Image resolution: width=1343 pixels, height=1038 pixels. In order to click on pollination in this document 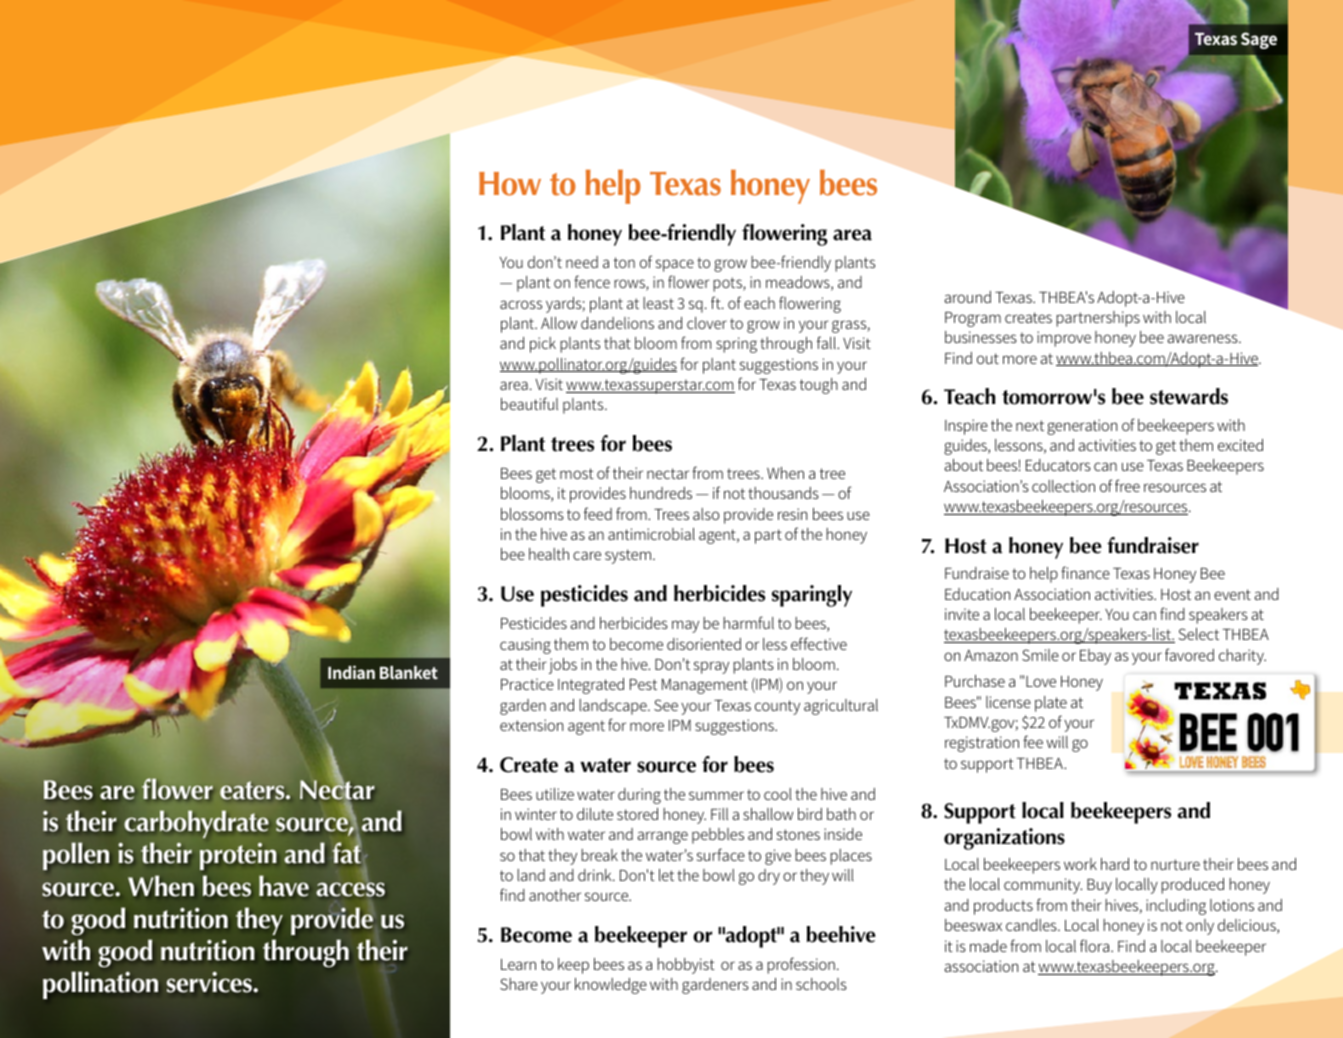, I will do `click(100, 985)`.
